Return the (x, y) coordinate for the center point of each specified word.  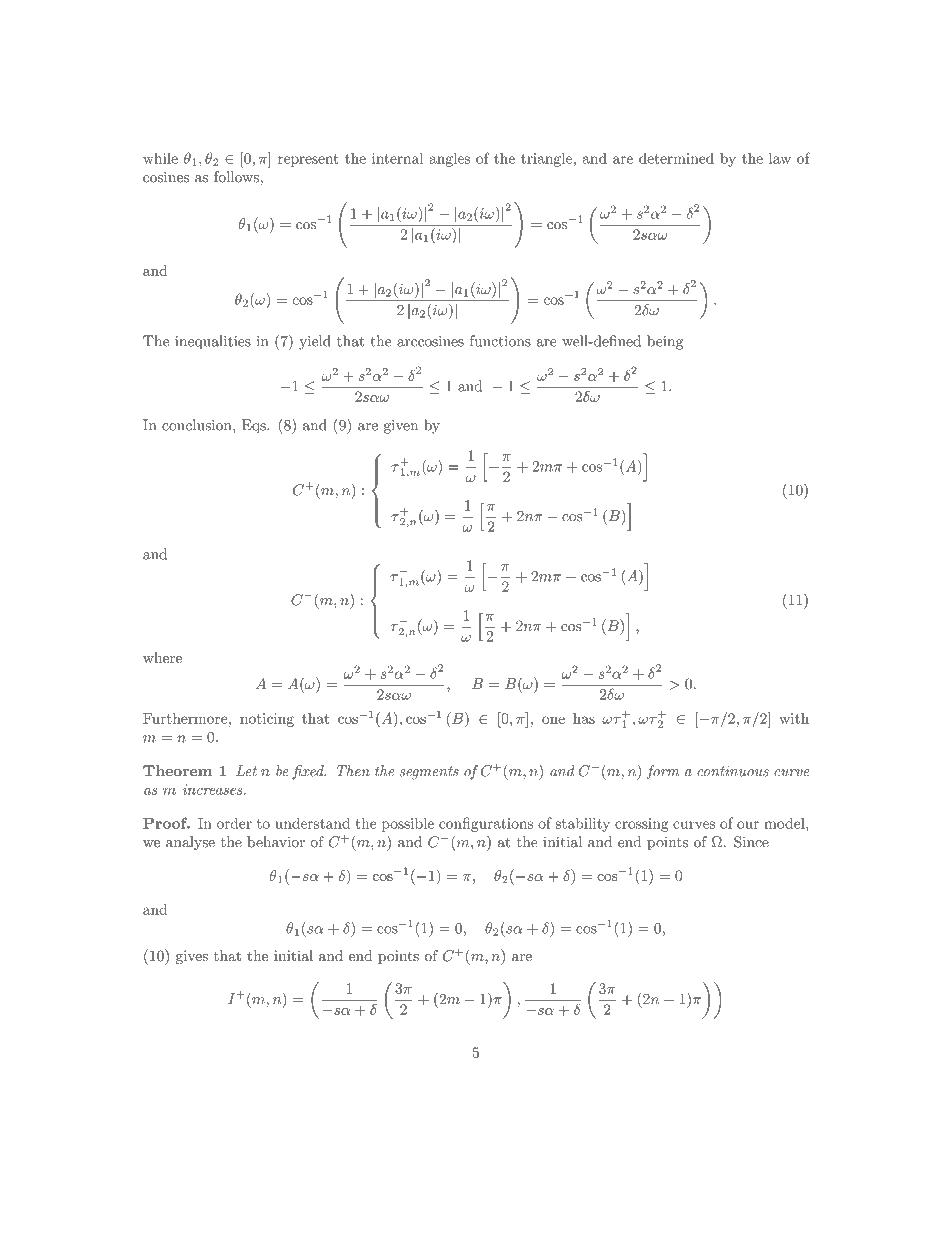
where (162, 657)
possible (408, 824)
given (401, 427)
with (794, 718)
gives (192, 957)
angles (449, 159)
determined (676, 158)
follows (237, 177)
